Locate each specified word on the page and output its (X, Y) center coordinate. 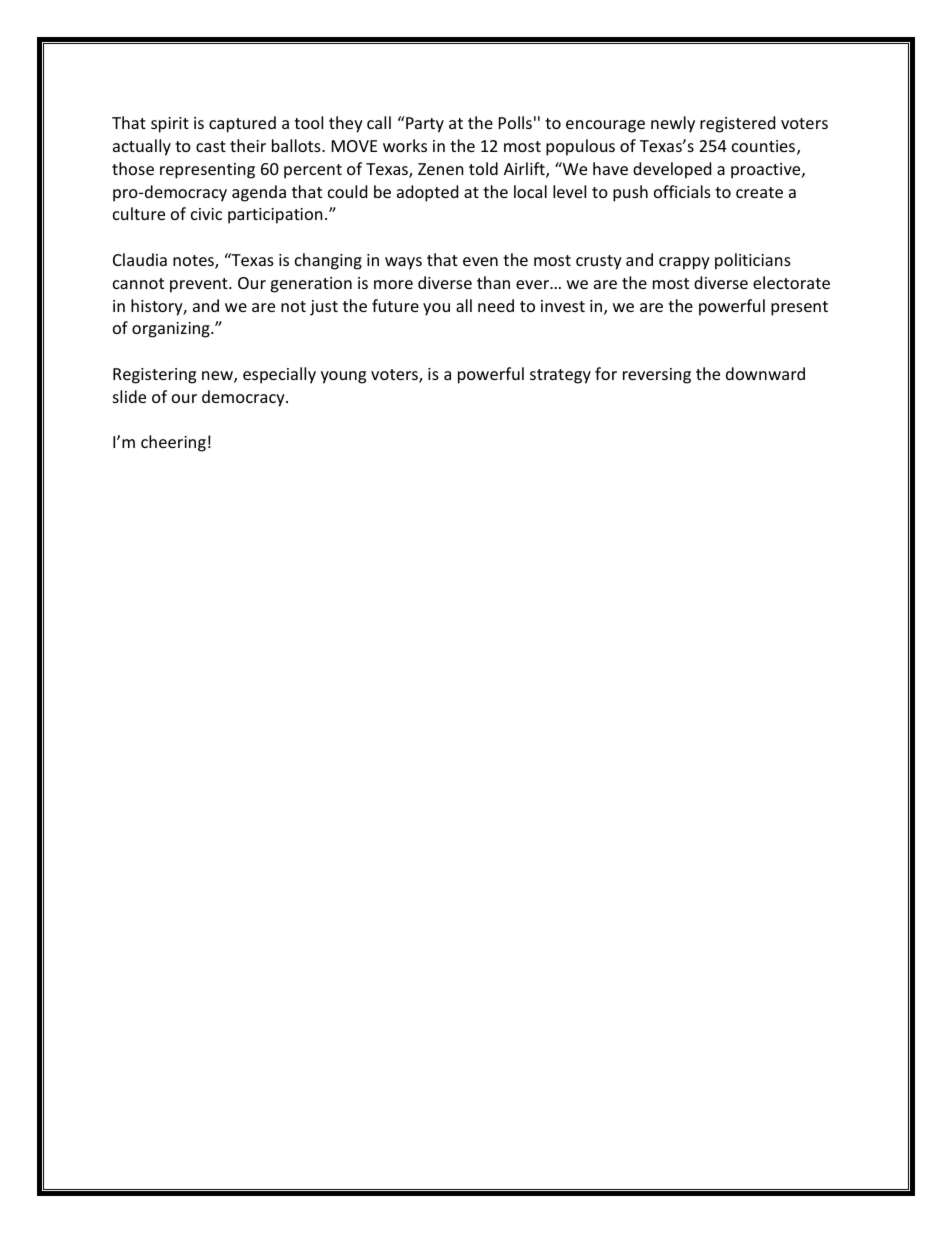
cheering (173, 443)
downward (765, 373)
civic (206, 214)
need (496, 305)
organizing (172, 330)
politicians (753, 261)
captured (242, 124)
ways (403, 263)
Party (424, 124)
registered (737, 124)
